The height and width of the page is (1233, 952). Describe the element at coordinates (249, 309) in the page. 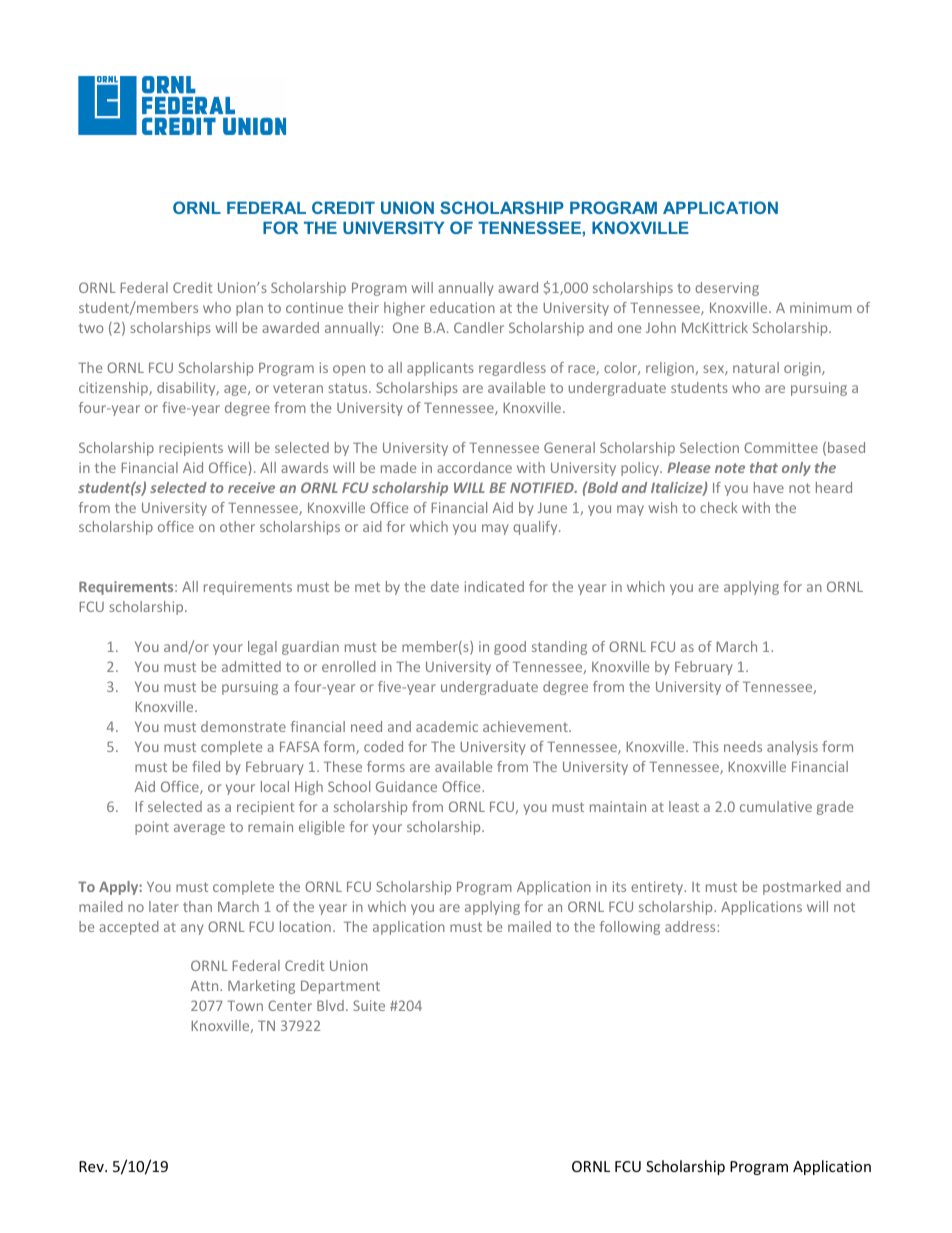

I see `plan` at that location.
